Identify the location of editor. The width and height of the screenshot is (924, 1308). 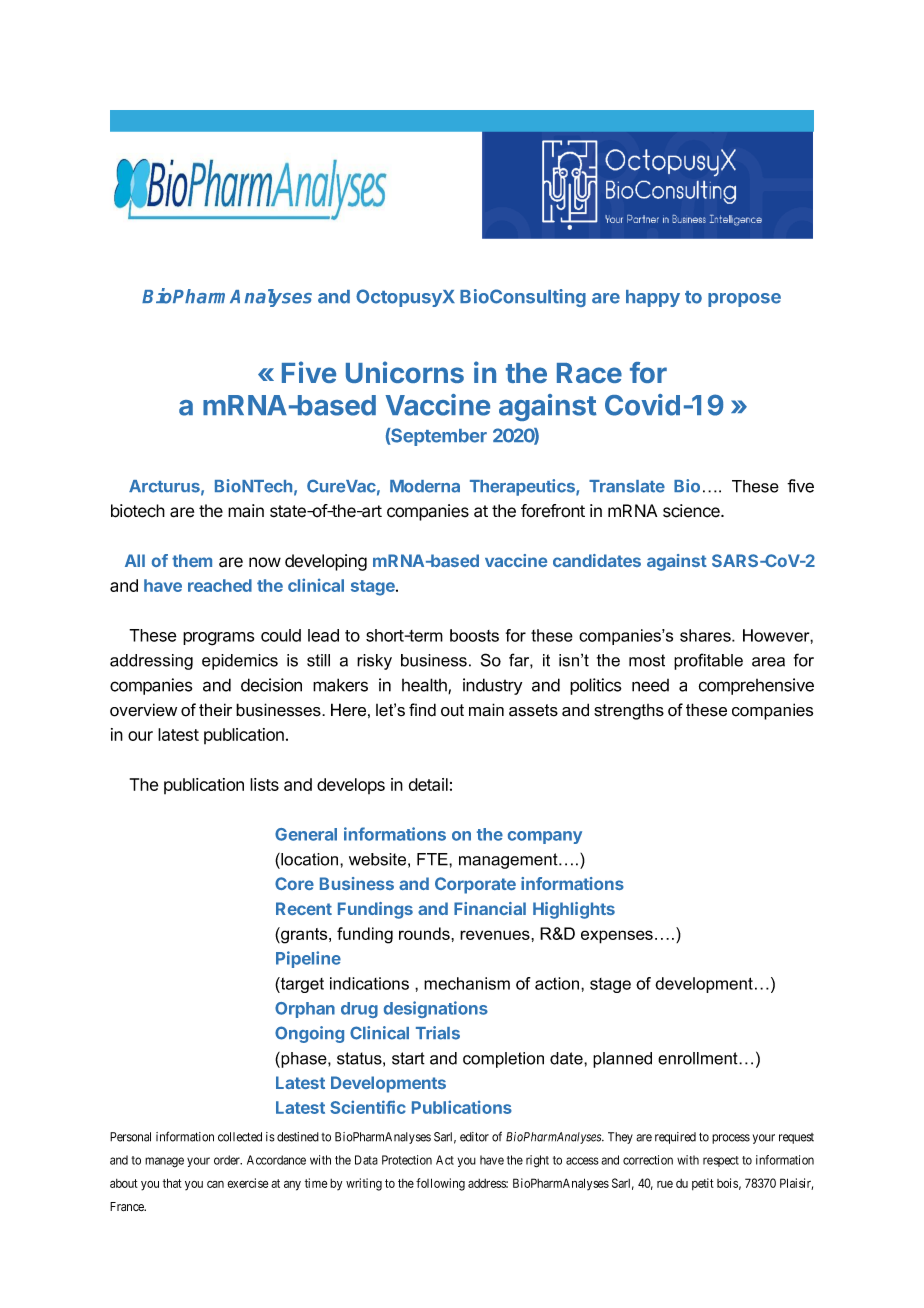
(474, 1137).
